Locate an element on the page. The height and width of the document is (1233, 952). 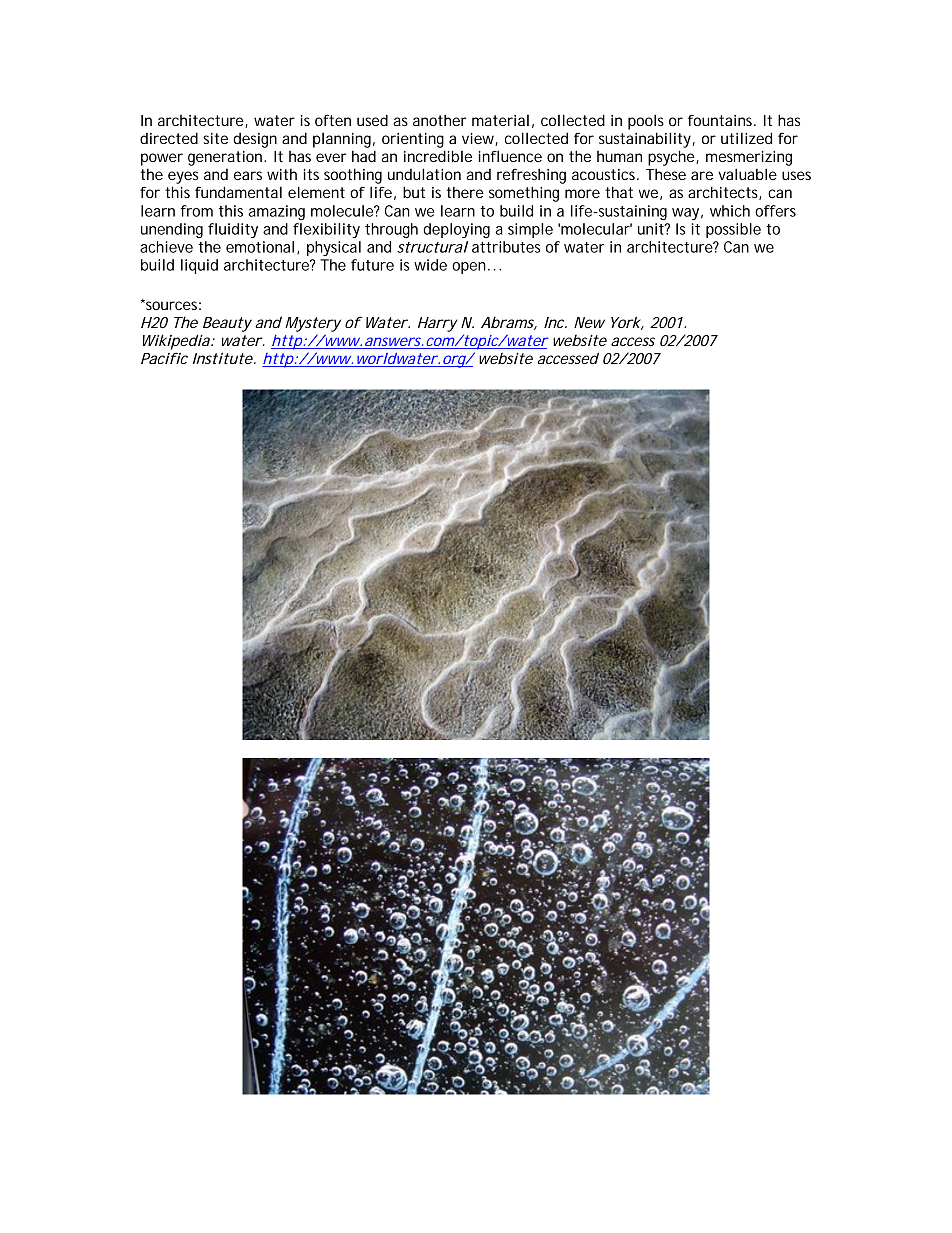
Harry is located at coordinates (438, 324).
